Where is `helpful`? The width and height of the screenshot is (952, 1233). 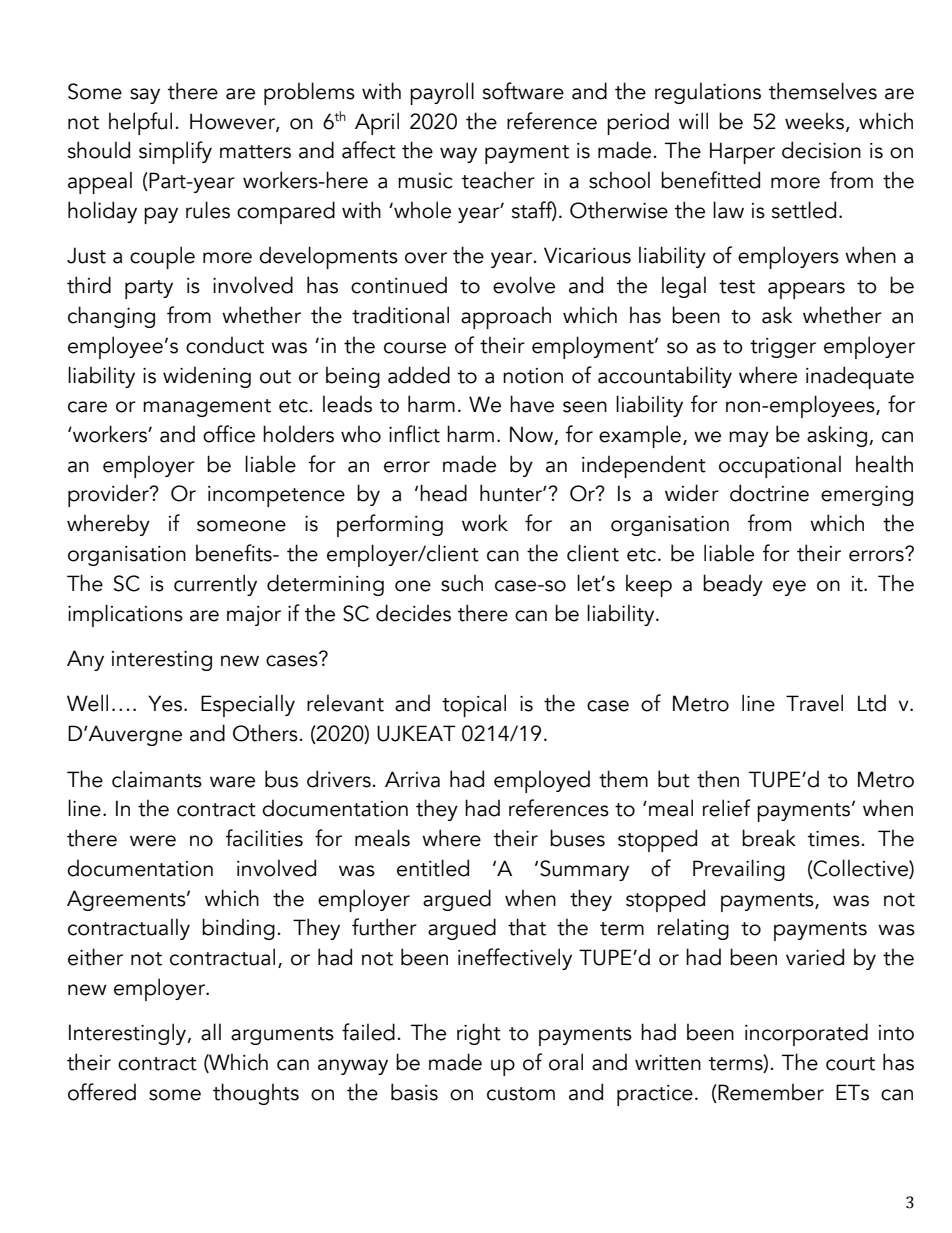 helpful is located at coordinates (140, 123).
